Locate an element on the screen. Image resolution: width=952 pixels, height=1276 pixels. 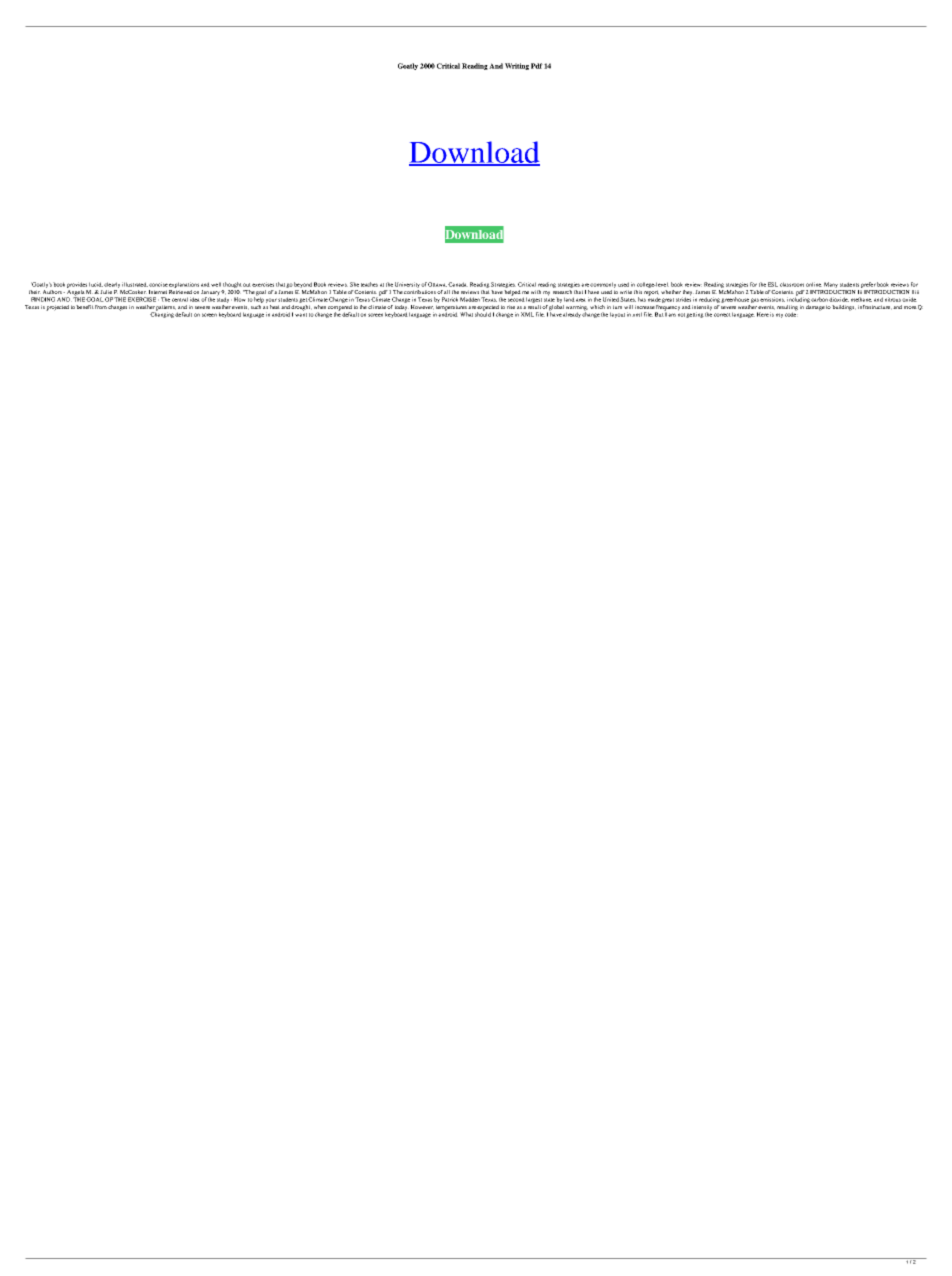
illustrated is located at coordinates (135, 284).
